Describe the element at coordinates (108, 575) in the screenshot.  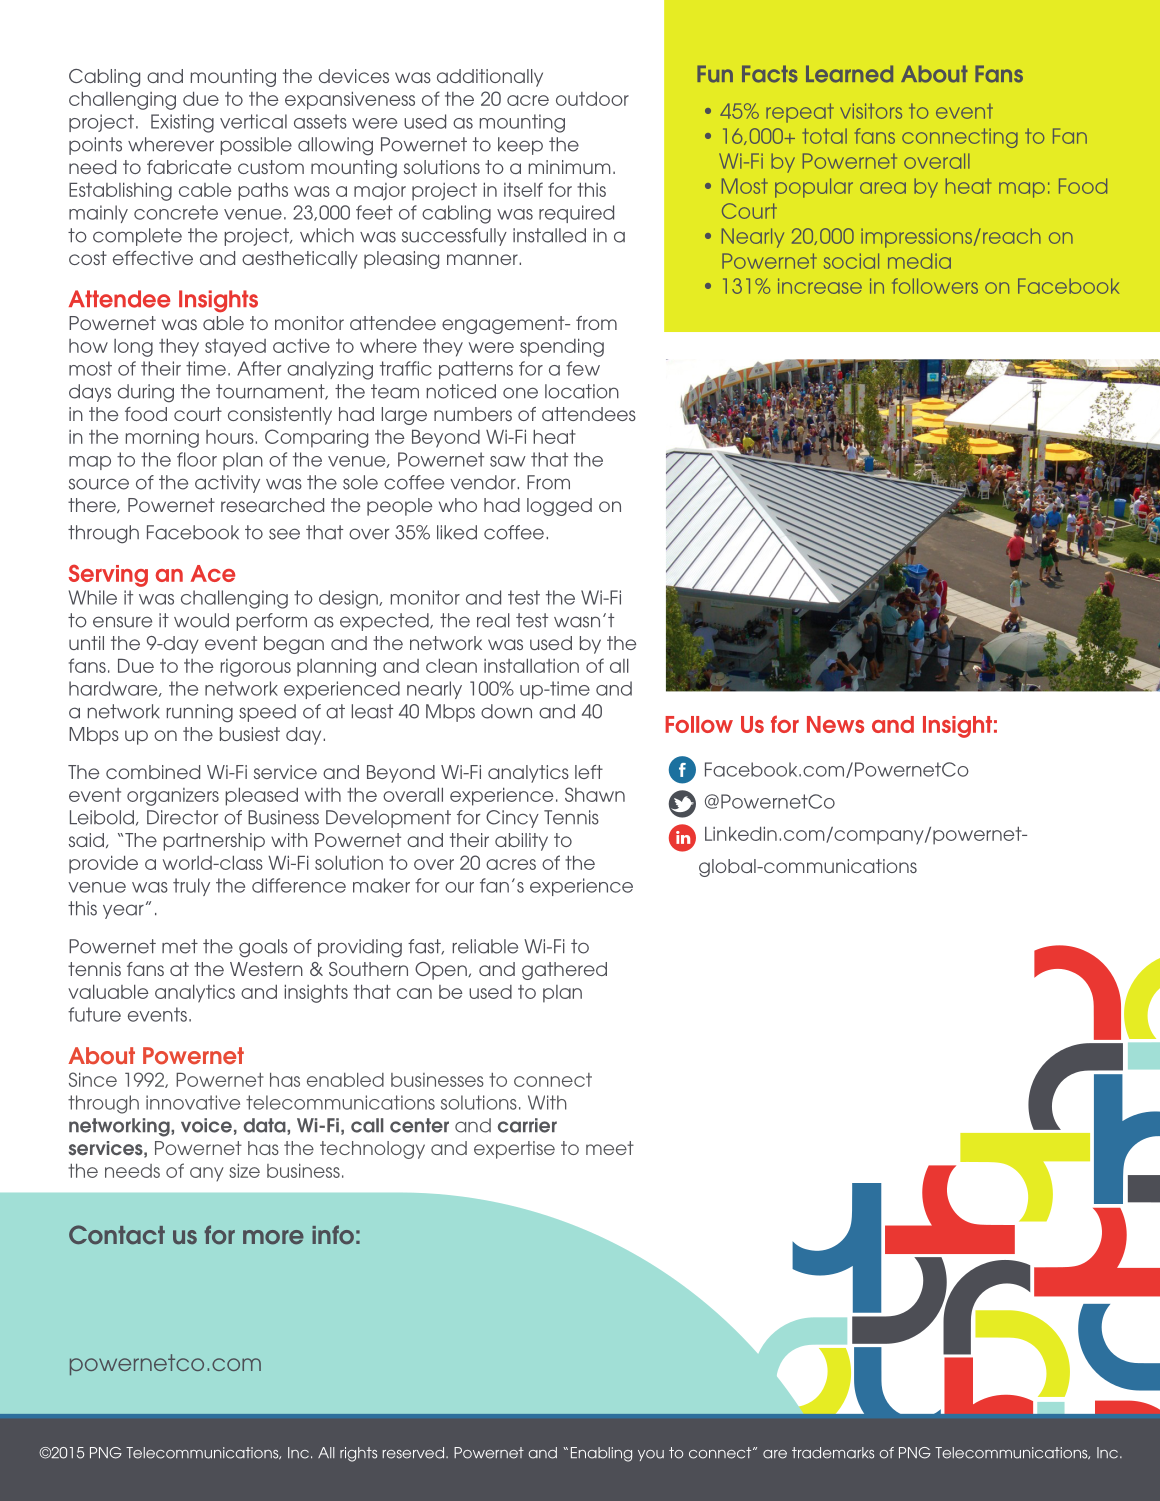
I see `Serving` at that location.
